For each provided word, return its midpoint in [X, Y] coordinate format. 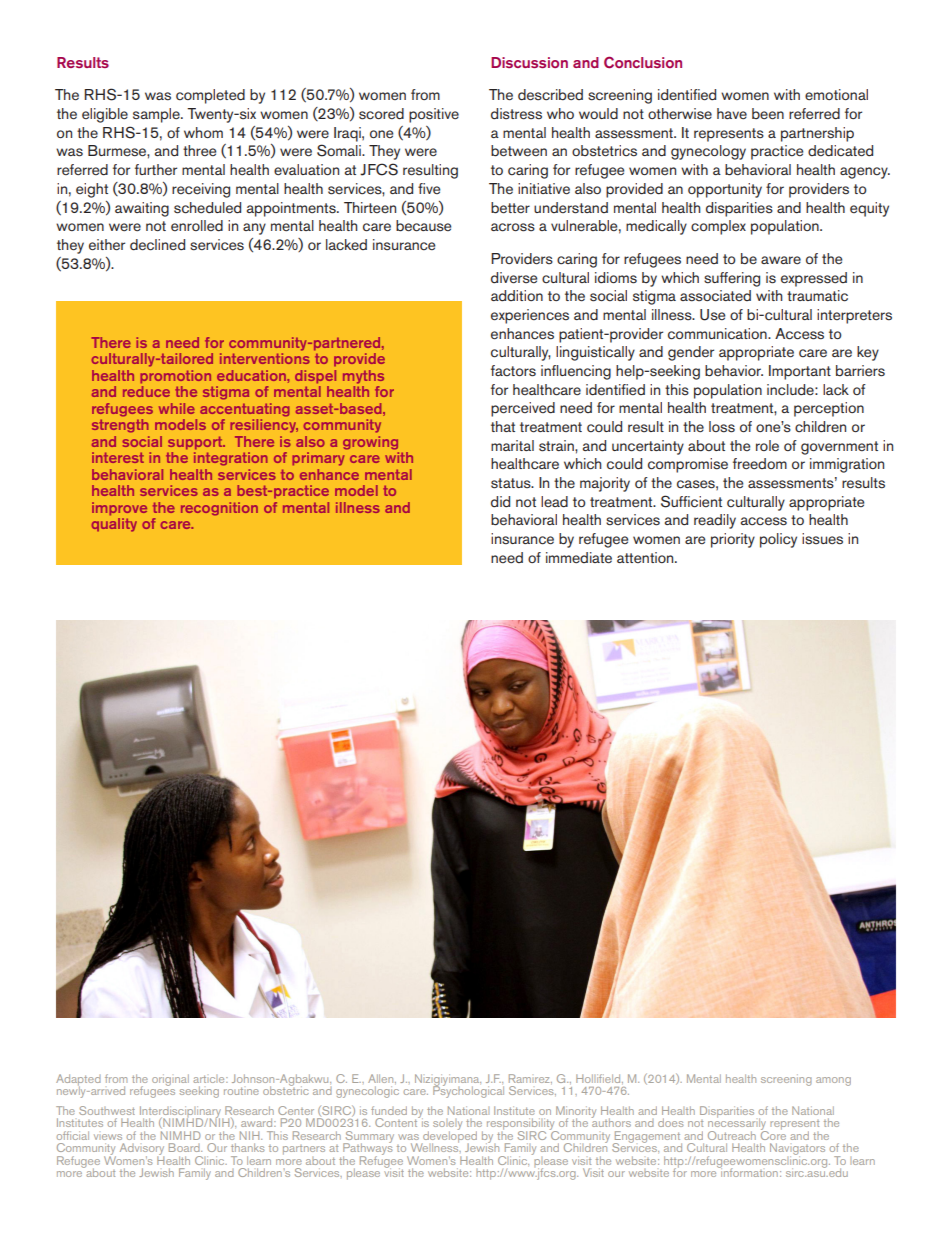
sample [157, 115]
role [767, 446]
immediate [579, 558]
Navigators [797, 1150]
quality [114, 525]
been [768, 114]
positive [434, 115]
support [196, 443]
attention [646, 557]
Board [185, 1147]
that [503, 426]
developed [449, 1136]
